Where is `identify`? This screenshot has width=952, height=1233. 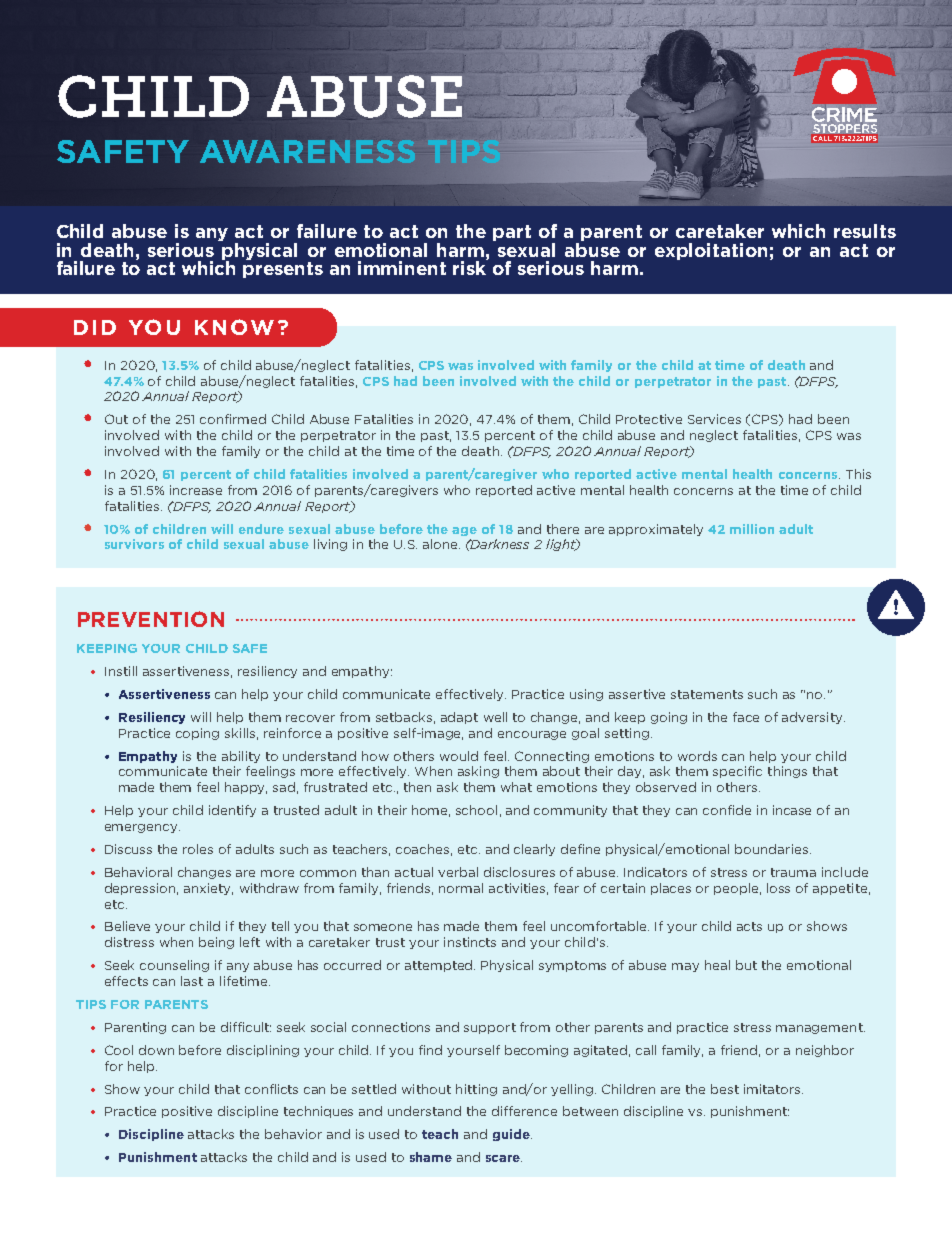
identify is located at coordinates (232, 811).
